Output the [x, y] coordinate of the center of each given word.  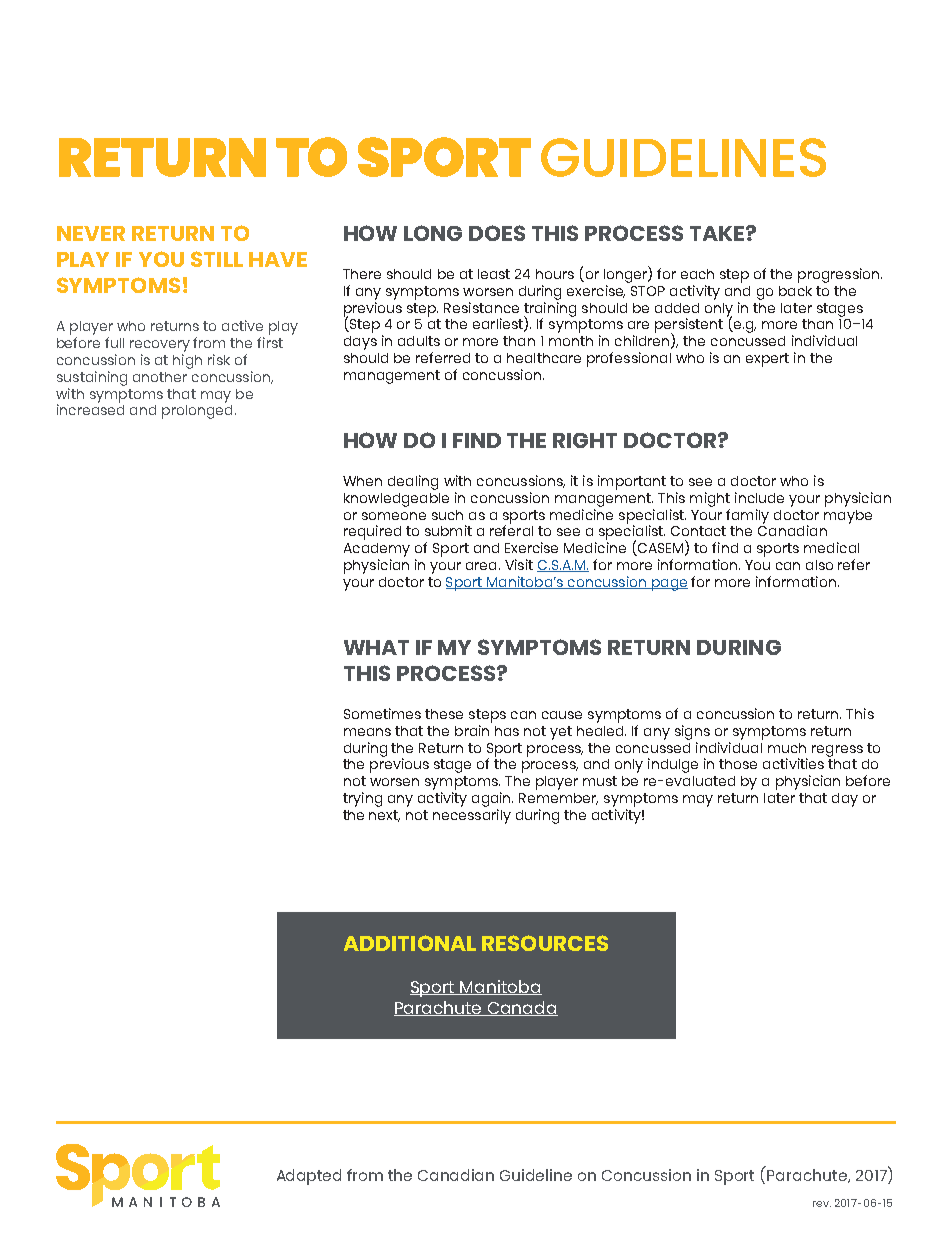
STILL [217, 259]
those [738, 764]
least [494, 274]
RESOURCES [545, 943]
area [481, 566]
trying [362, 799]
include [759, 497]
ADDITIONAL [410, 943]
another [160, 377]
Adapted [309, 1177]
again [492, 799]
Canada [522, 1008]
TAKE [718, 233]
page [668, 585]
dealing [413, 482]
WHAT [376, 647]
